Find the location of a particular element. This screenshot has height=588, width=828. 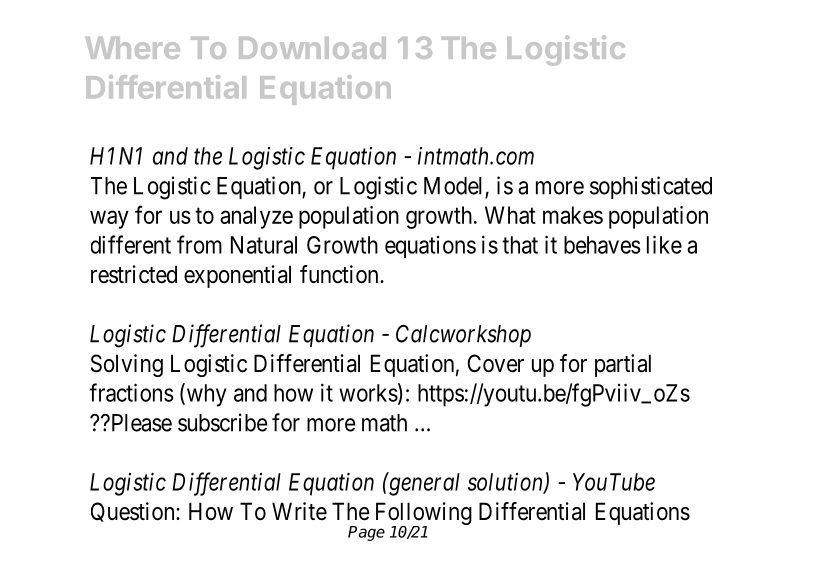

Download is located at coordinates (312, 48).
